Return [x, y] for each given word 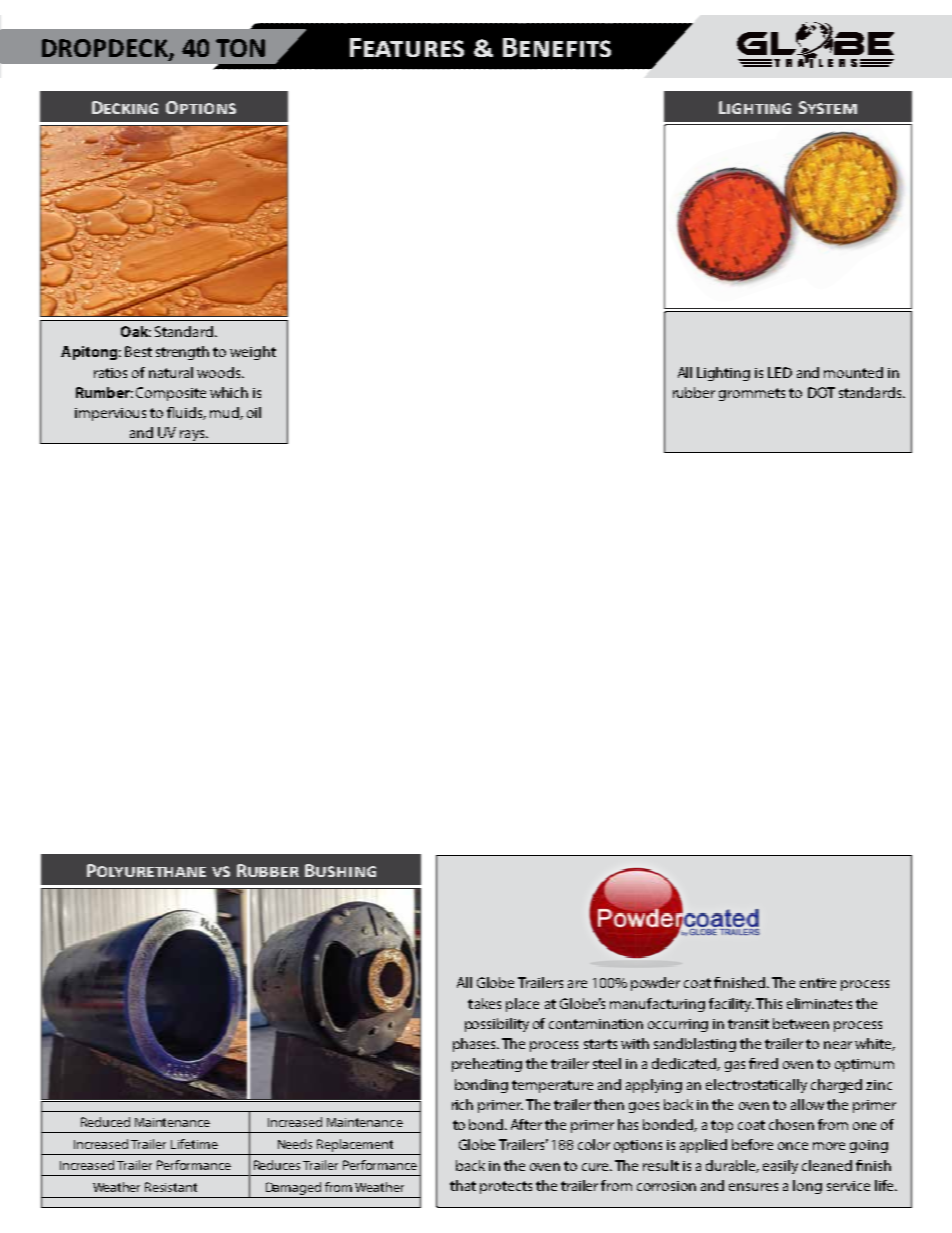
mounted [853, 372]
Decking [125, 107]
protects [506, 1187]
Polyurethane [146, 870]
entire [818, 983]
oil [254, 412]
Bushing [340, 870]
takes [484, 1003]
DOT [821, 392]
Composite [171, 394]
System [828, 107]
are [577, 984]
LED [780, 372]
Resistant [171, 1187]
